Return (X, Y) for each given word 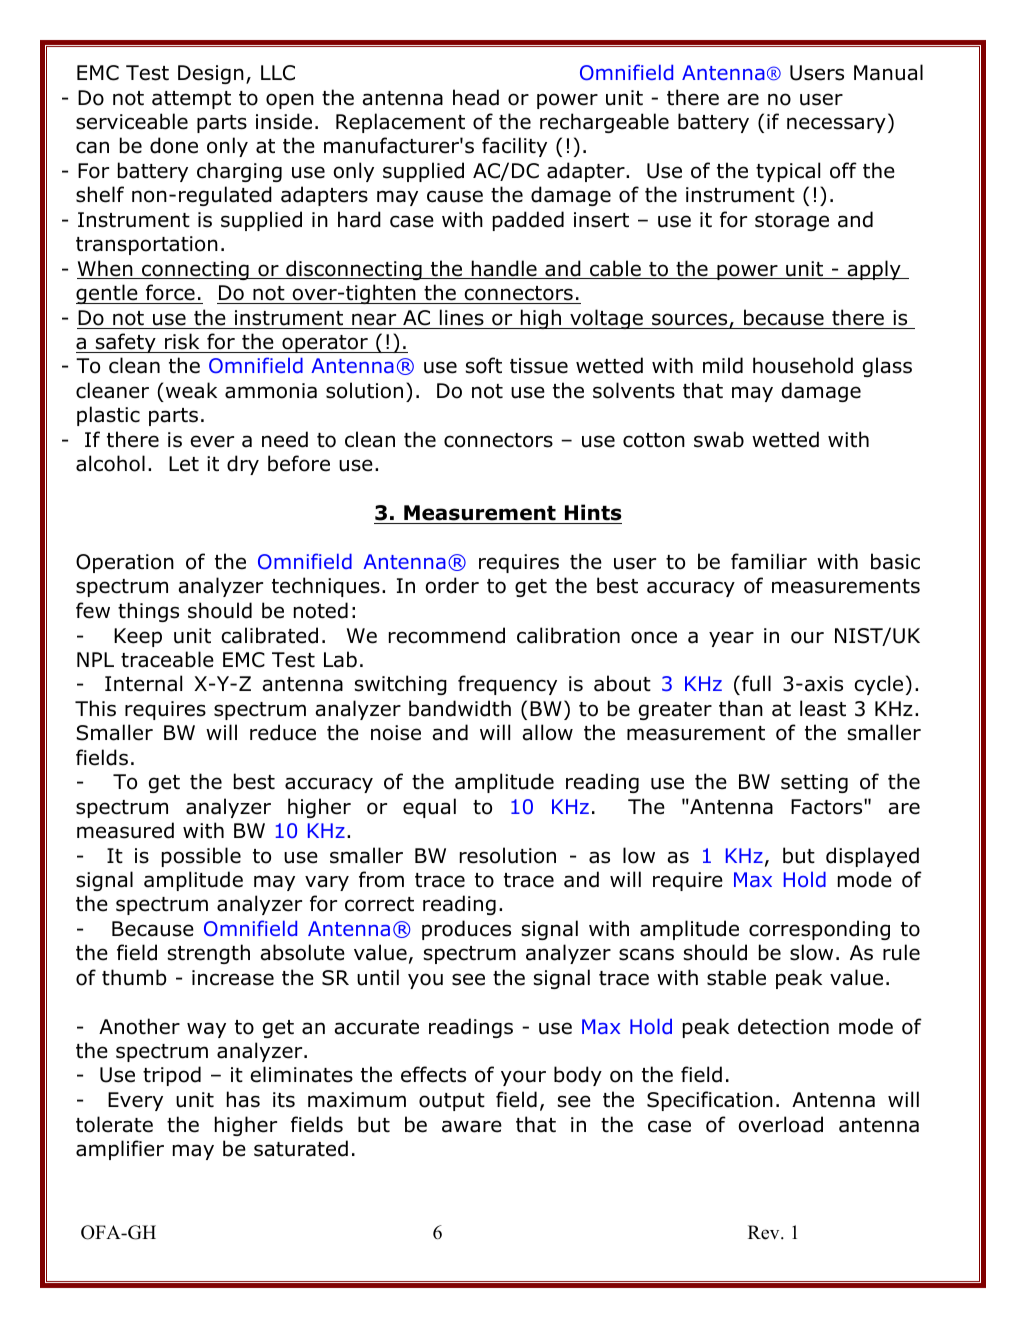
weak (191, 390)
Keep (138, 637)
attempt (191, 100)
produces (466, 930)
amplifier (120, 1150)
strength (209, 954)
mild (723, 365)
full (756, 683)
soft (484, 365)
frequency (507, 685)
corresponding (819, 930)
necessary (836, 125)
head (476, 97)
